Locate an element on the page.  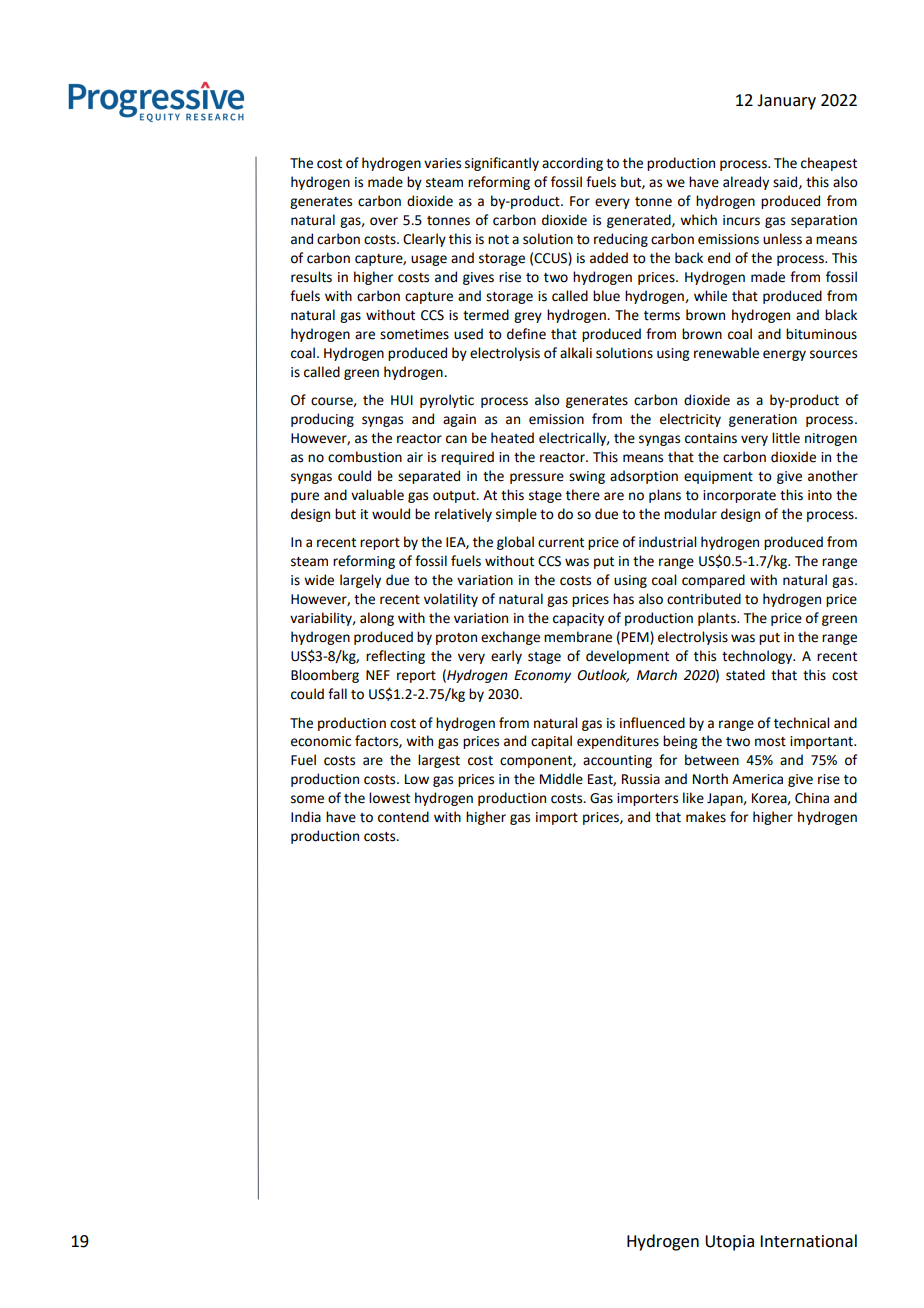
NEF is located at coordinates (378, 675).
